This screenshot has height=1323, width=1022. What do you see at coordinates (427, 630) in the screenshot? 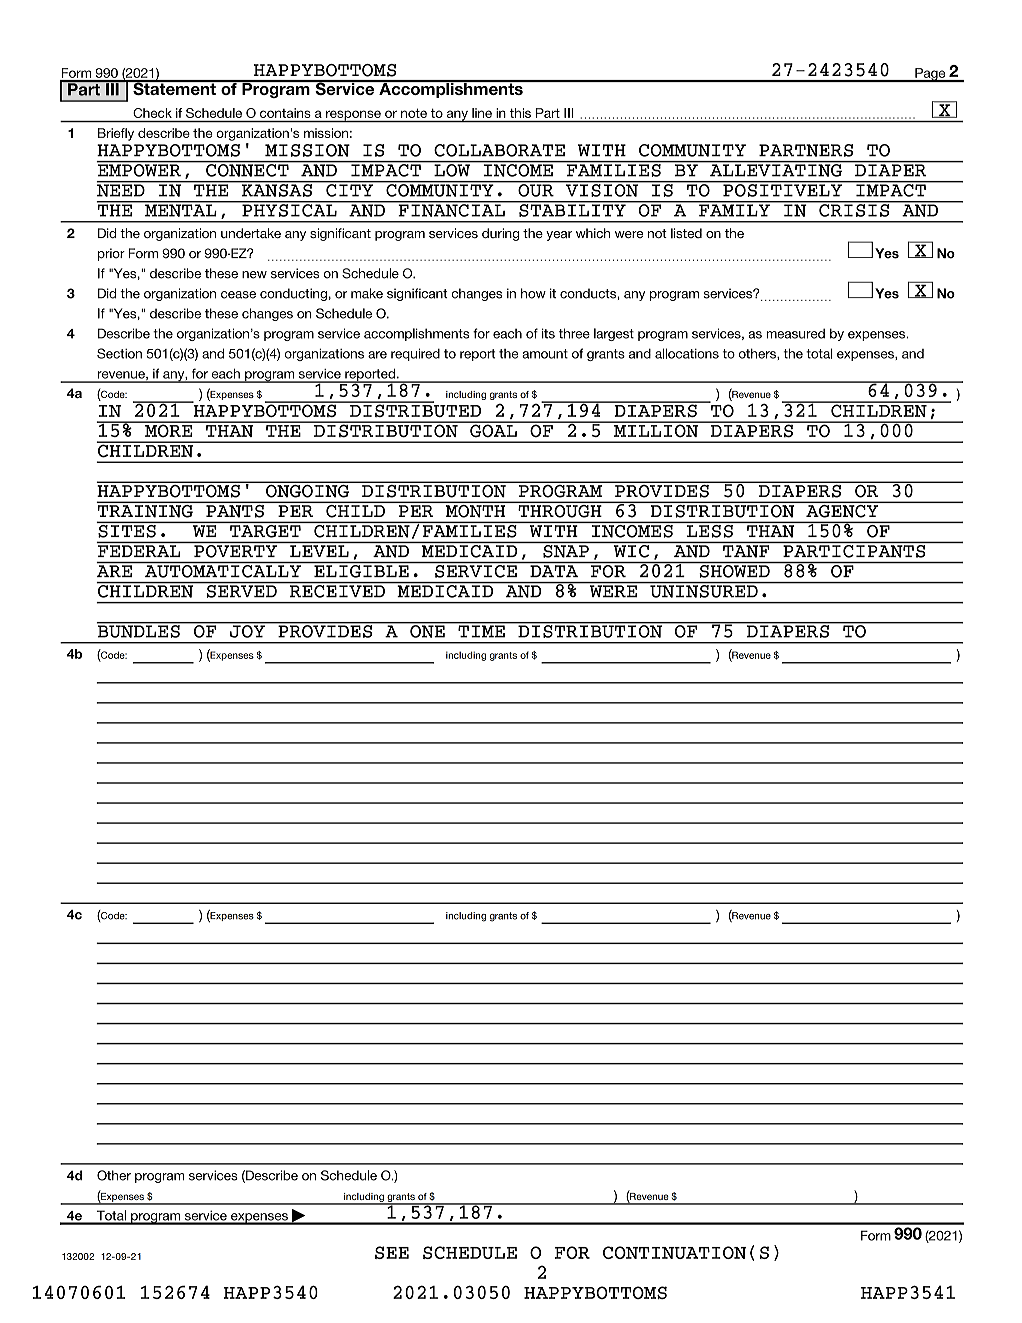
I see `ONE` at bounding box center [427, 630].
